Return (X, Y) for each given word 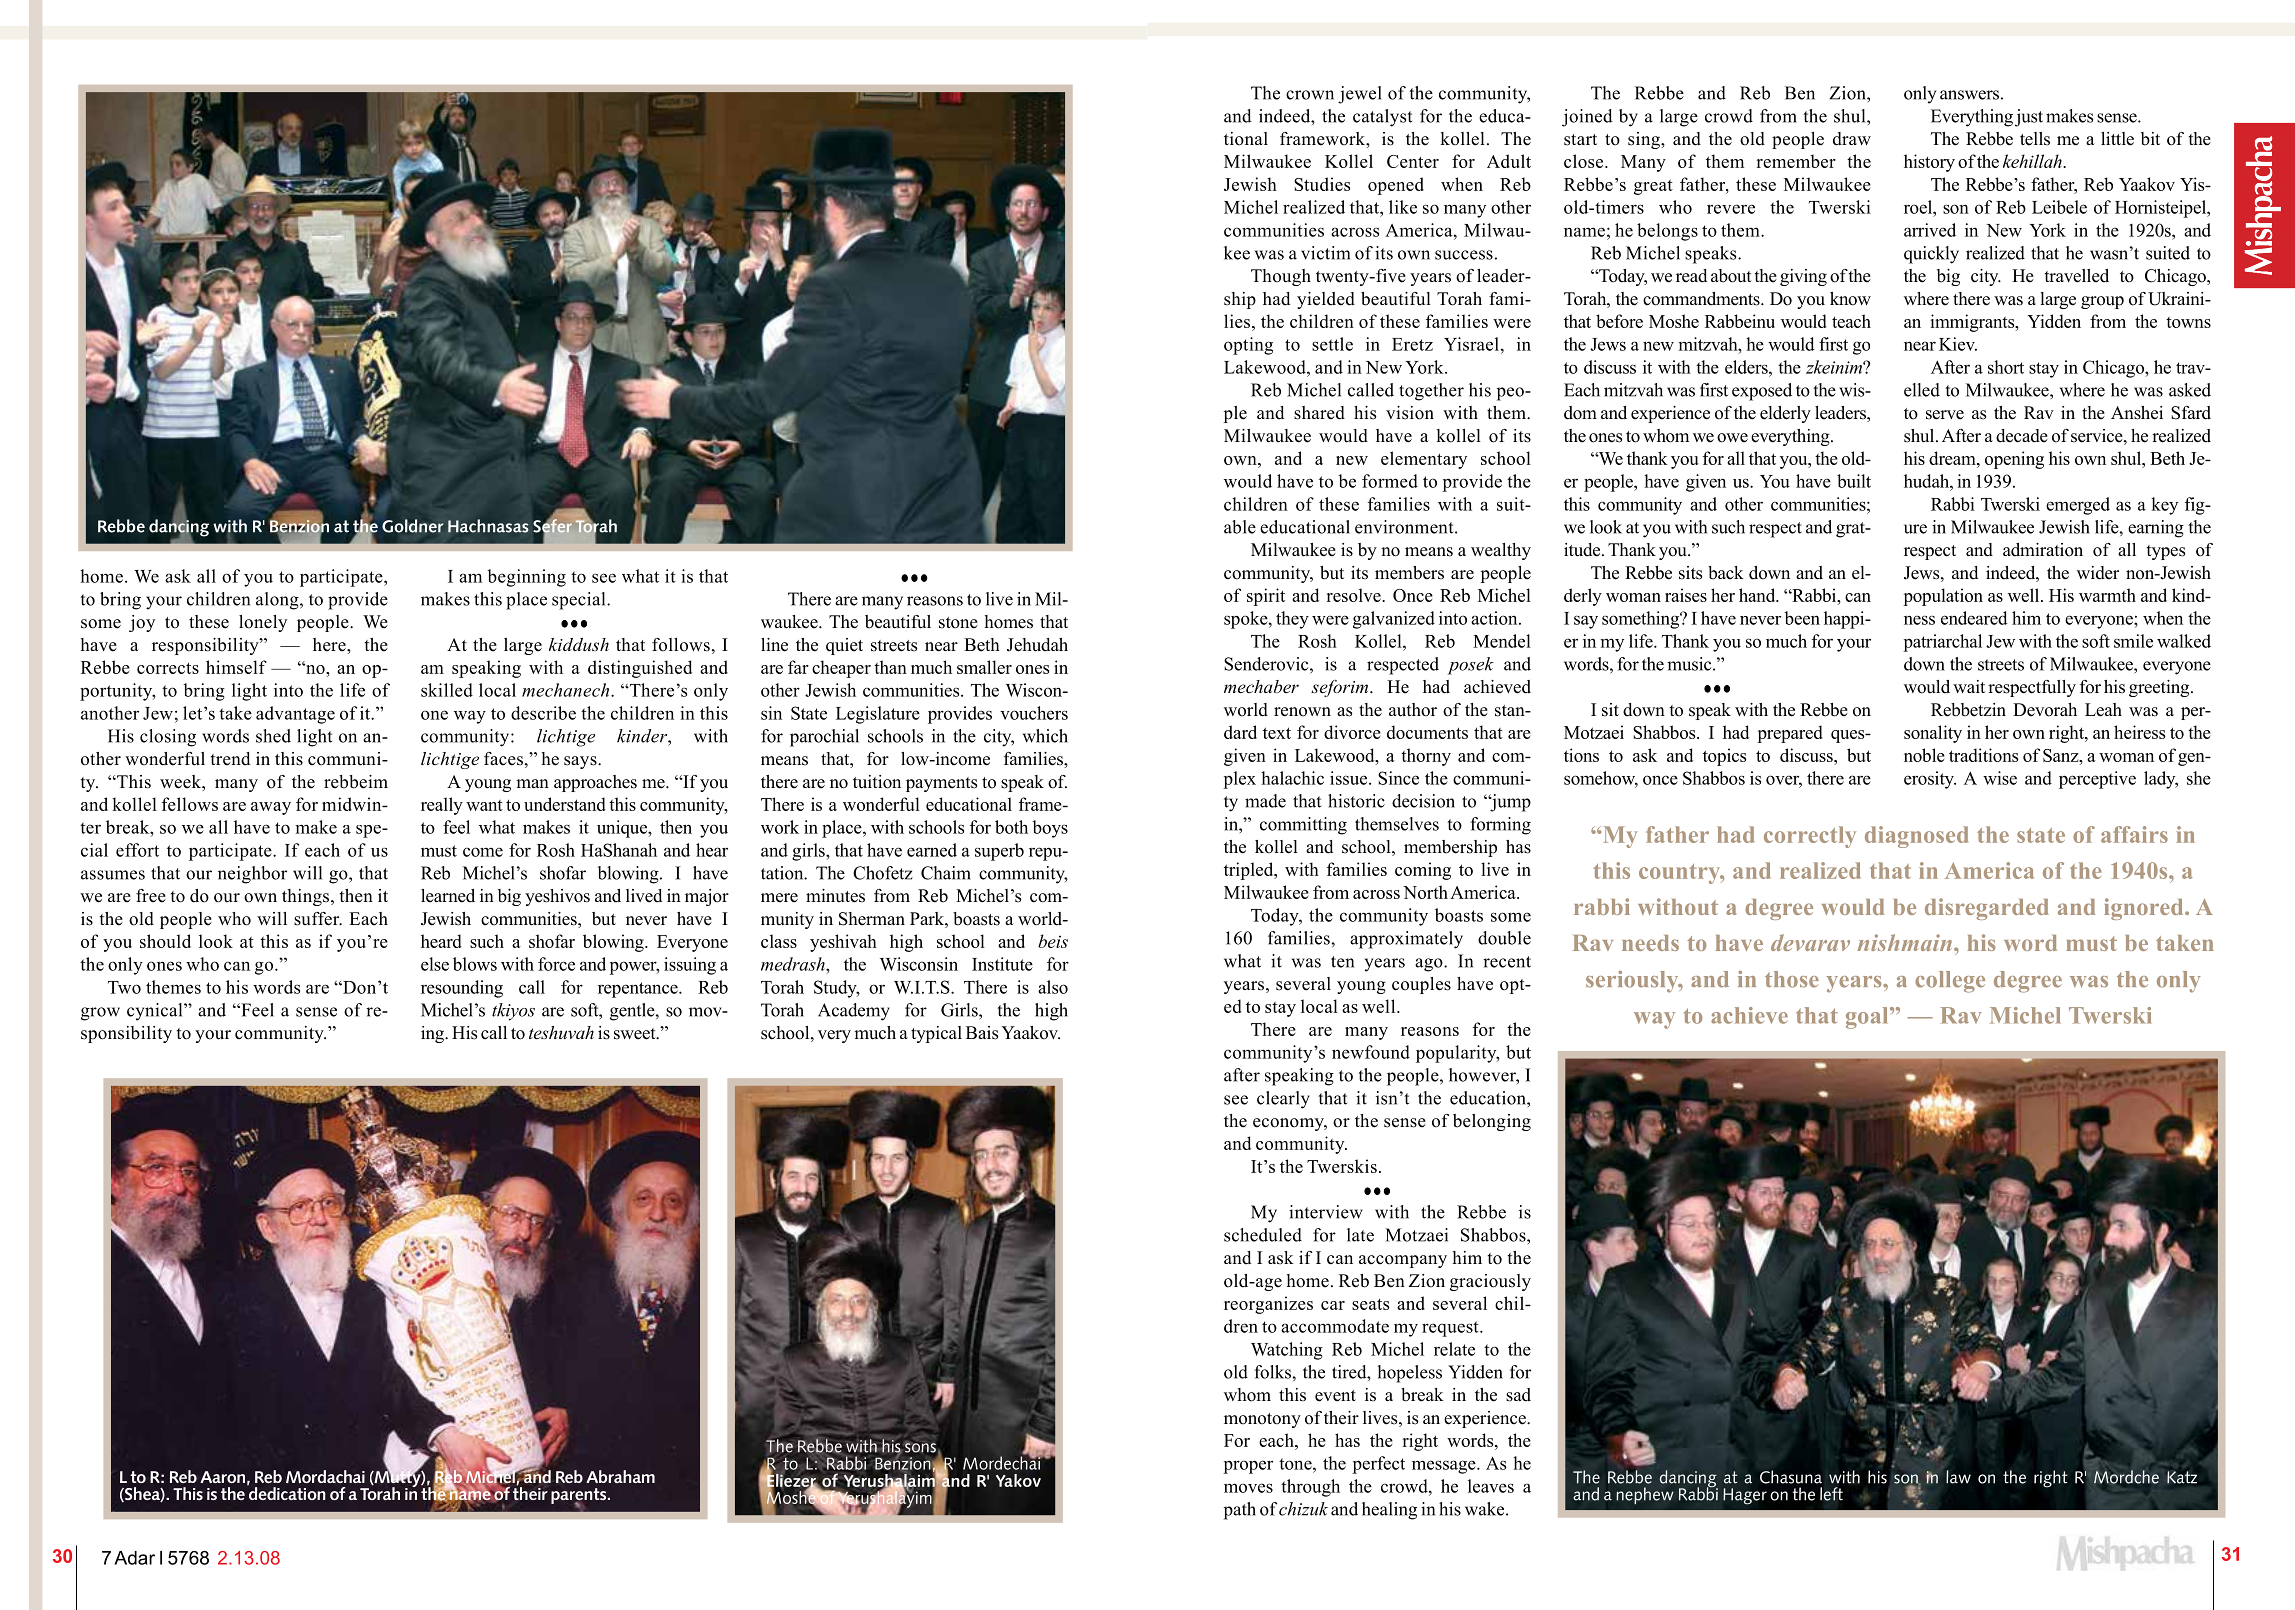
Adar (134, 1558)
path (1240, 1511)
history (1929, 163)
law (1958, 1477)
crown (1310, 95)
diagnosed (1916, 837)
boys (1050, 829)
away (271, 808)
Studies (1322, 184)
